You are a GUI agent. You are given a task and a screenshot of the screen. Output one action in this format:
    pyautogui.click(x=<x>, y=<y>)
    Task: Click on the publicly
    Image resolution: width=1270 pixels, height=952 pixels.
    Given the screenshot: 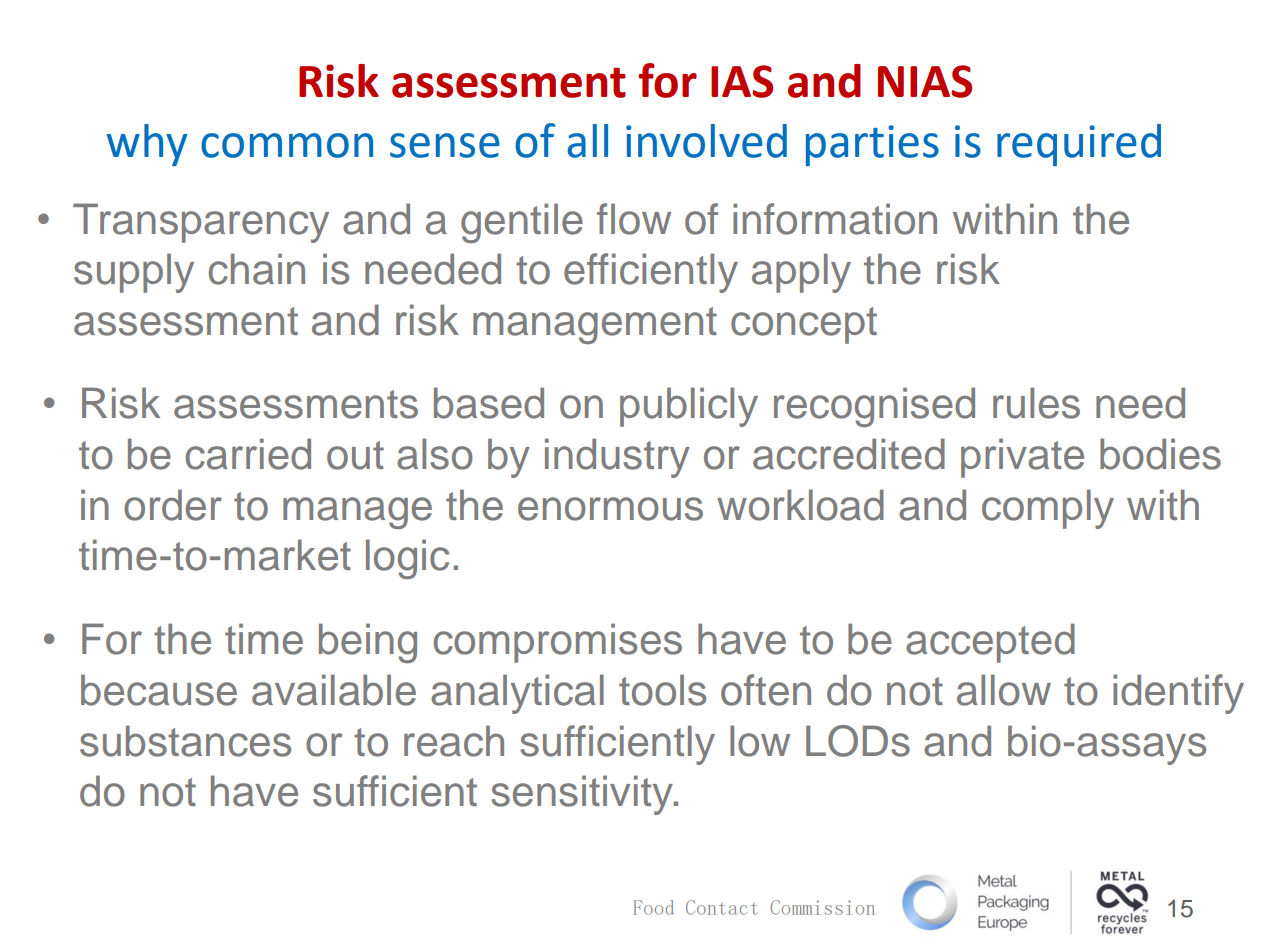 What is the action you would take?
    pyautogui.click(x=689, y=407)
